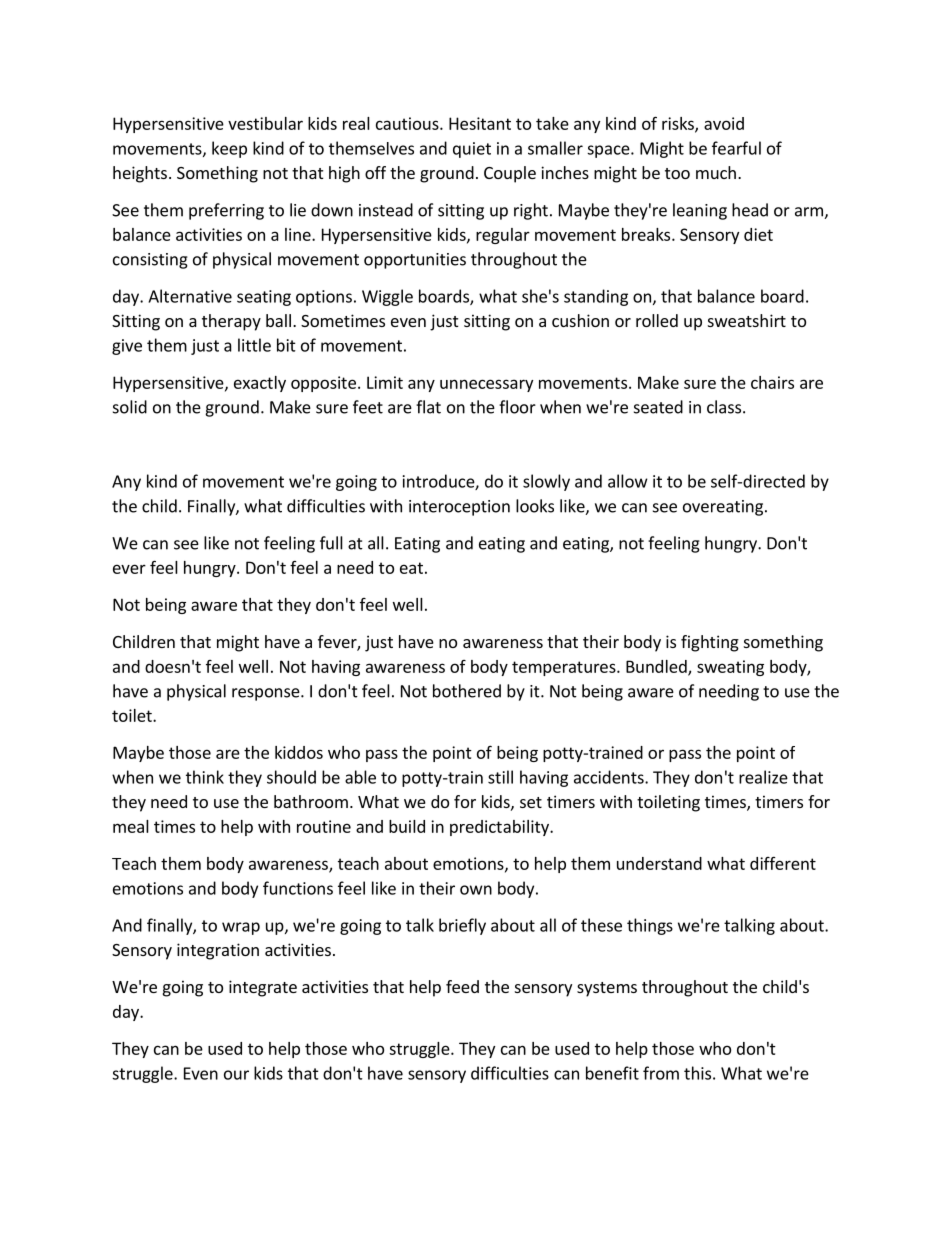  Describe the element at coordinates (462, 986) in the page. I see `feed` at that location.
